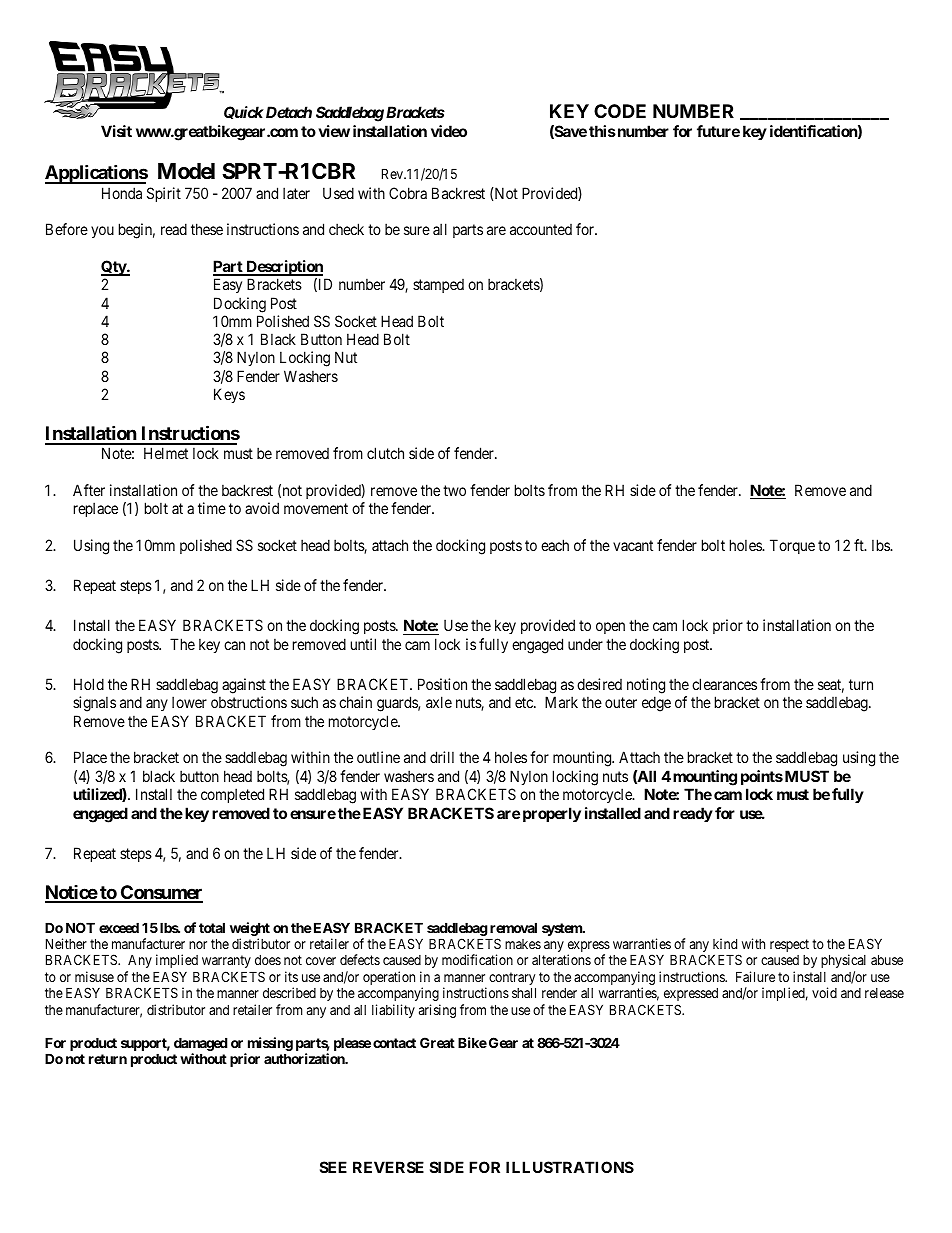  I want to click on Model, so click(186, 171).
